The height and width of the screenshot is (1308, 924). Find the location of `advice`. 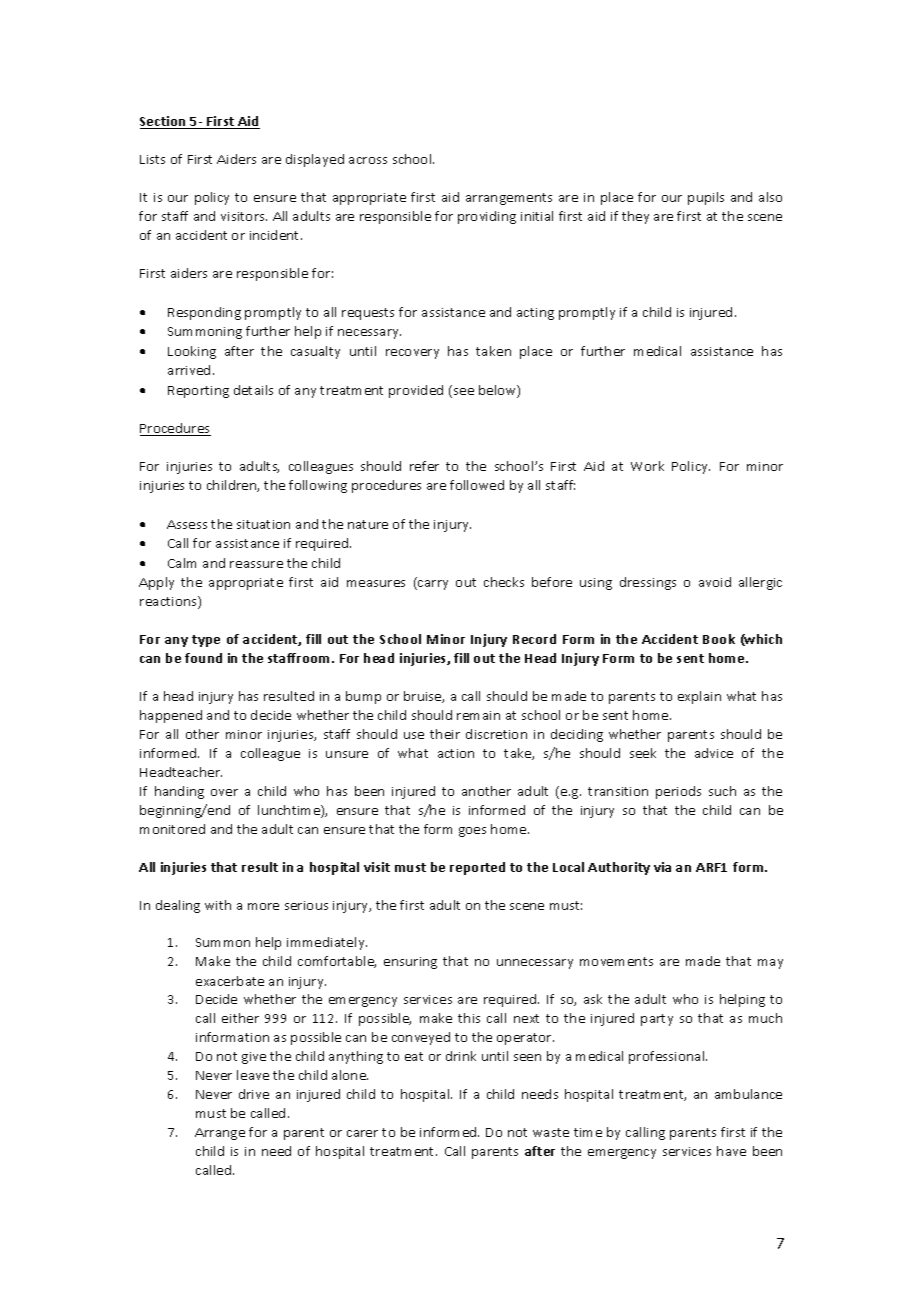

advice is located at coordinates (714, 753).
